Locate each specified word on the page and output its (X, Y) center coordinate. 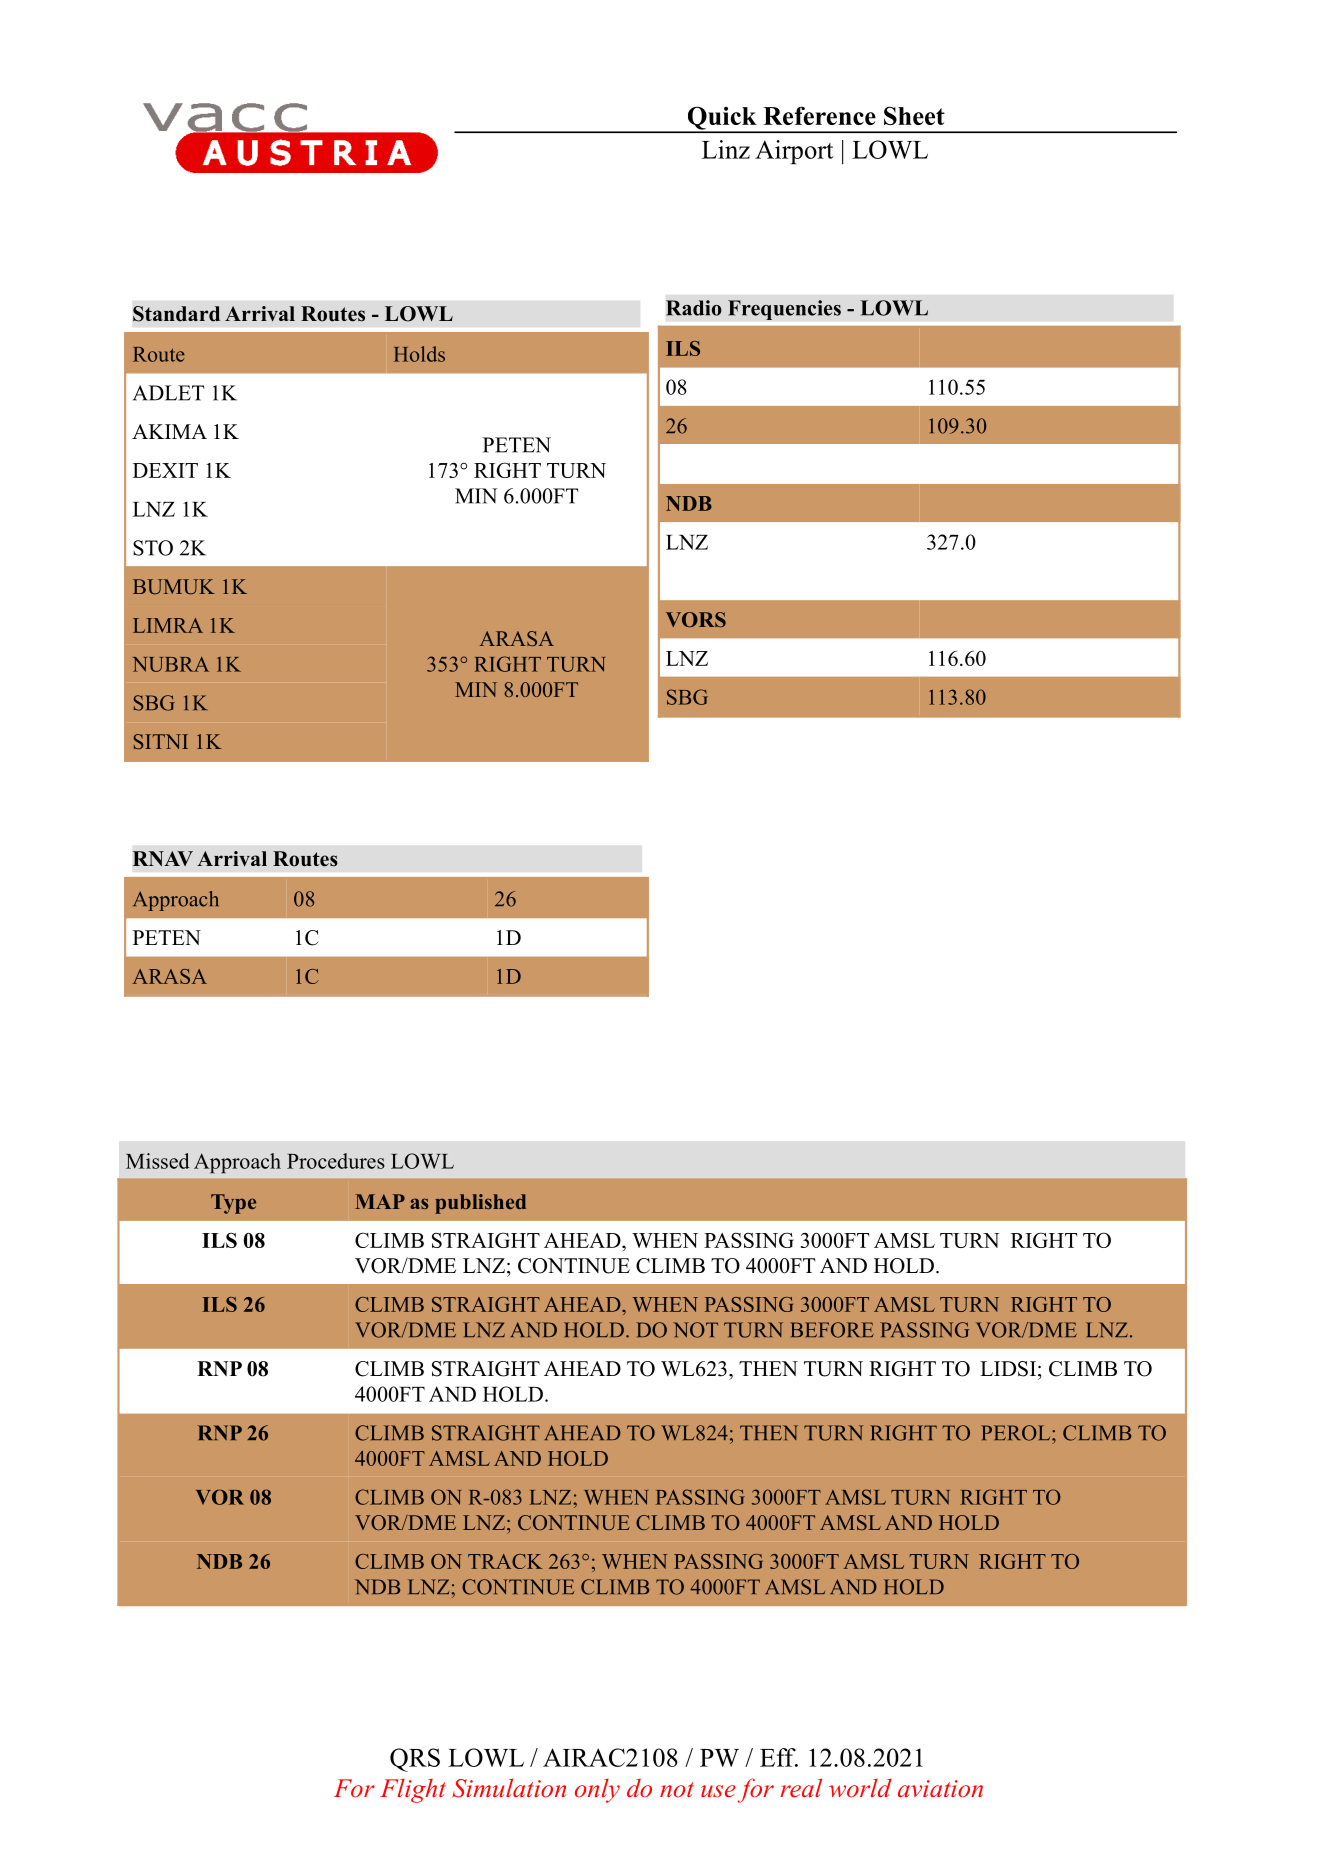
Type (233, 1204)
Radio (694, 308)
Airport (794, 152)
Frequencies (784, 310)
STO (153, 548)
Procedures (336, 1161)
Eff (779, 1757)
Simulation (509, 1788)
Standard (176, 314)
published (480, 1204)
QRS (415, 1760)
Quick (722, 119)
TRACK (505, 1561)
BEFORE (832, 1330)
